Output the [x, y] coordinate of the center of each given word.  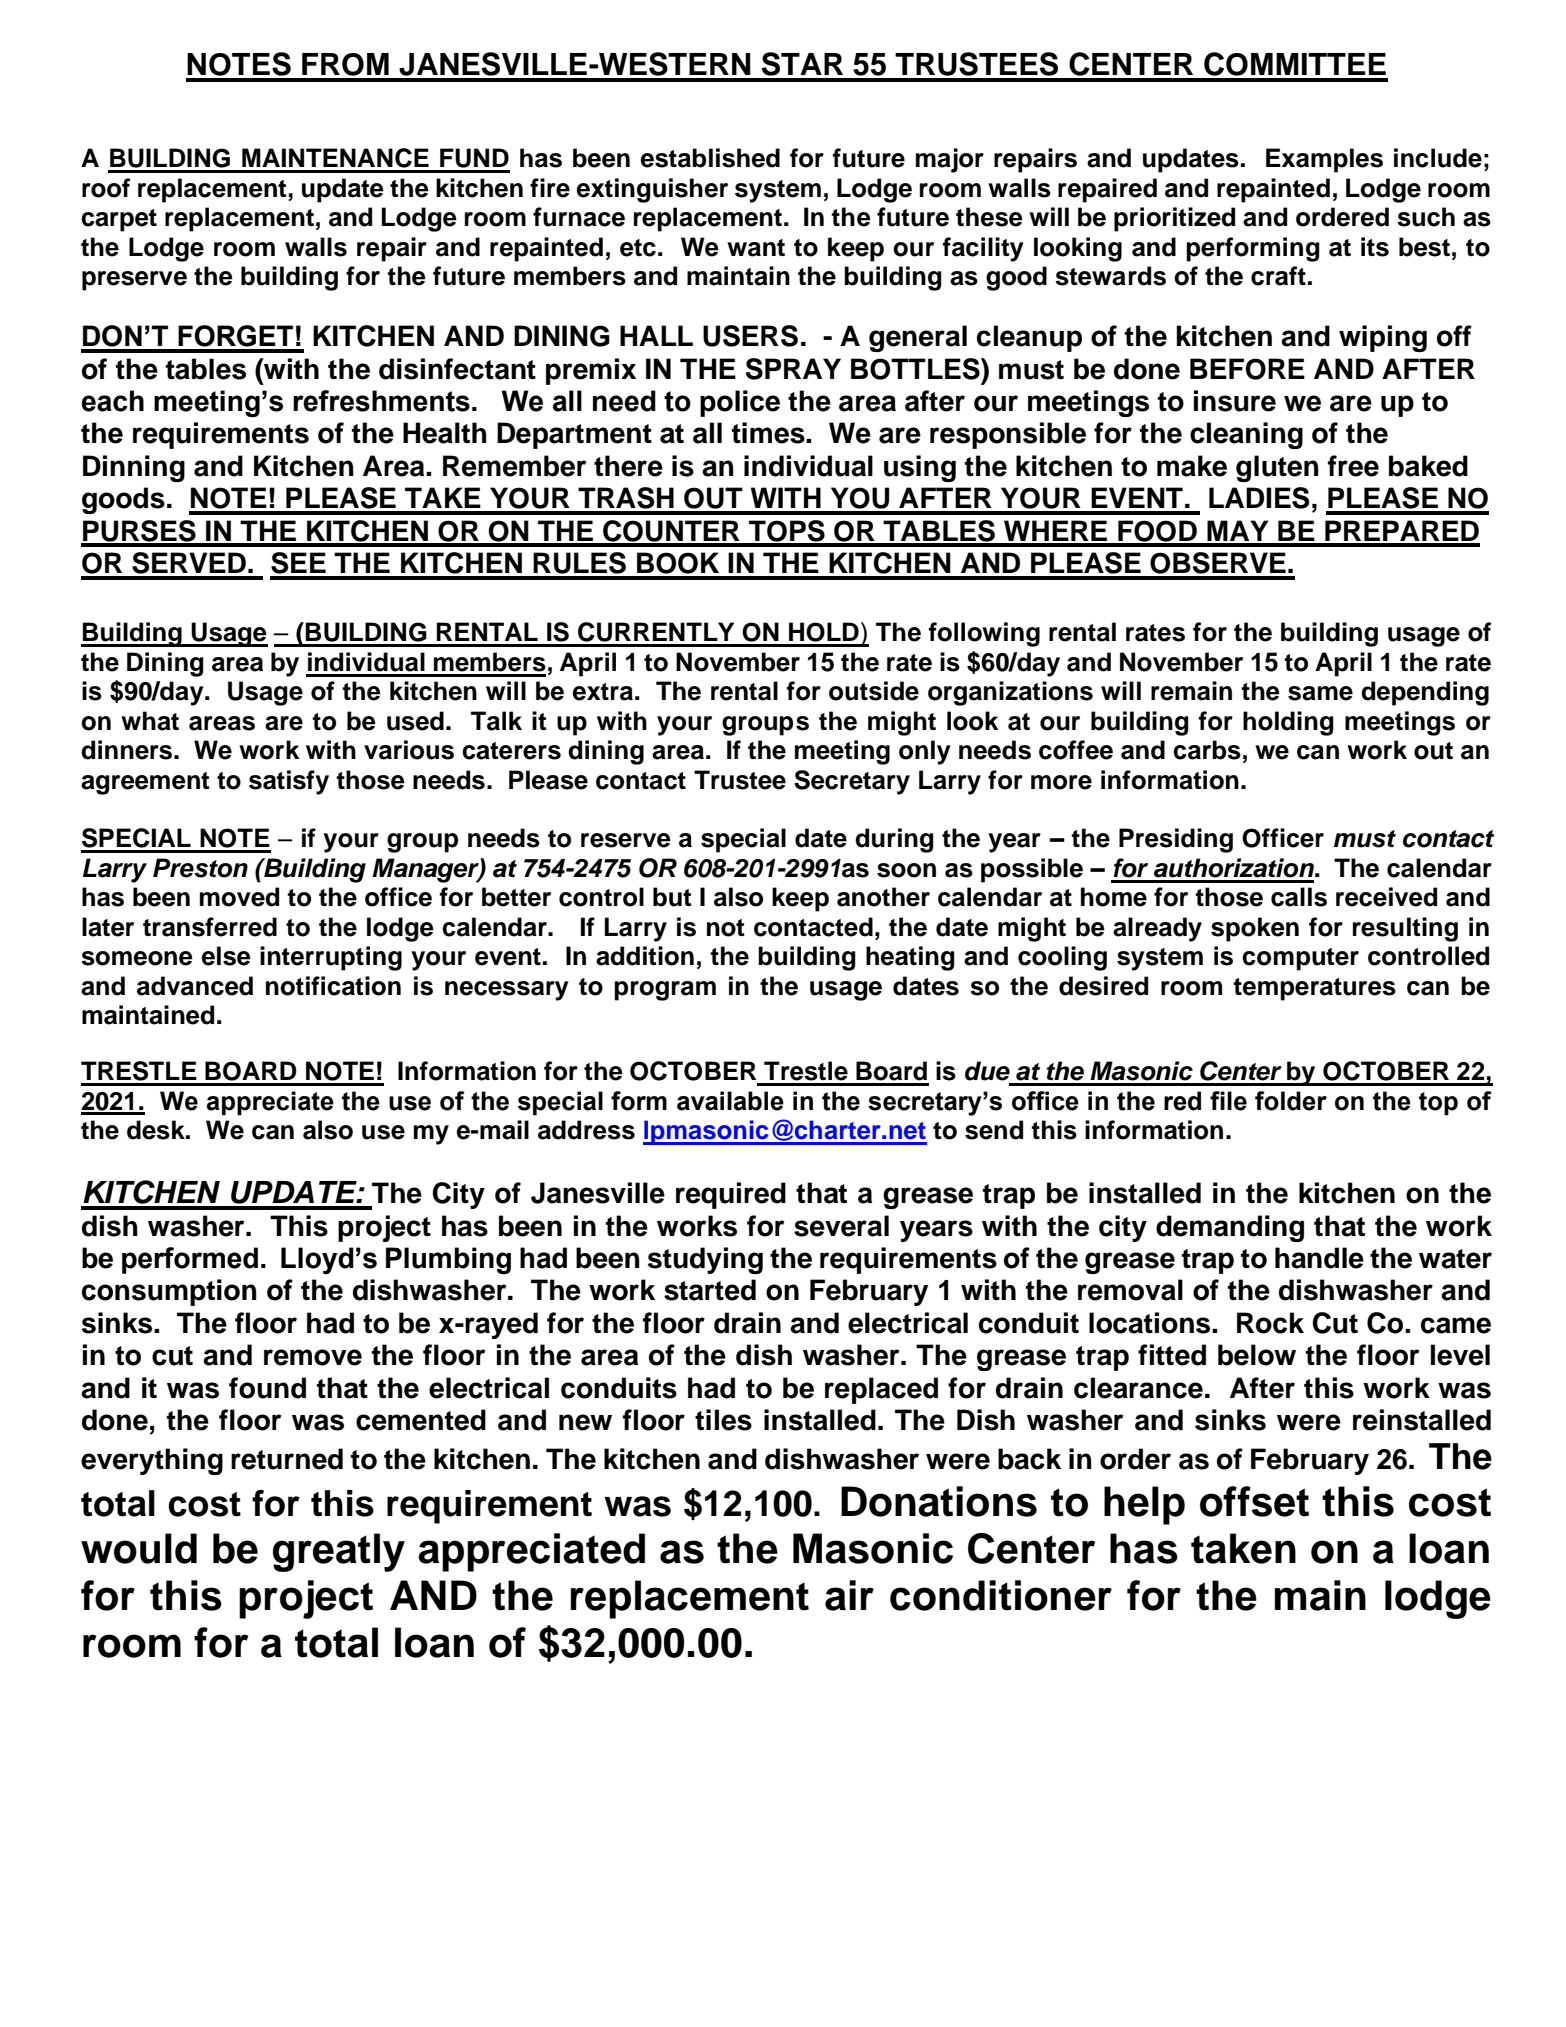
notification [333, 986]
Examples [1324, 160]
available [730, 1101]
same [1320, 693]
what [150, 721]
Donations [939, 1501]
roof [106, 188]
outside [874, 691]
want [756, 248]
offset [1254, 1501]
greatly [339, 1552]
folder [1291, 1101]
